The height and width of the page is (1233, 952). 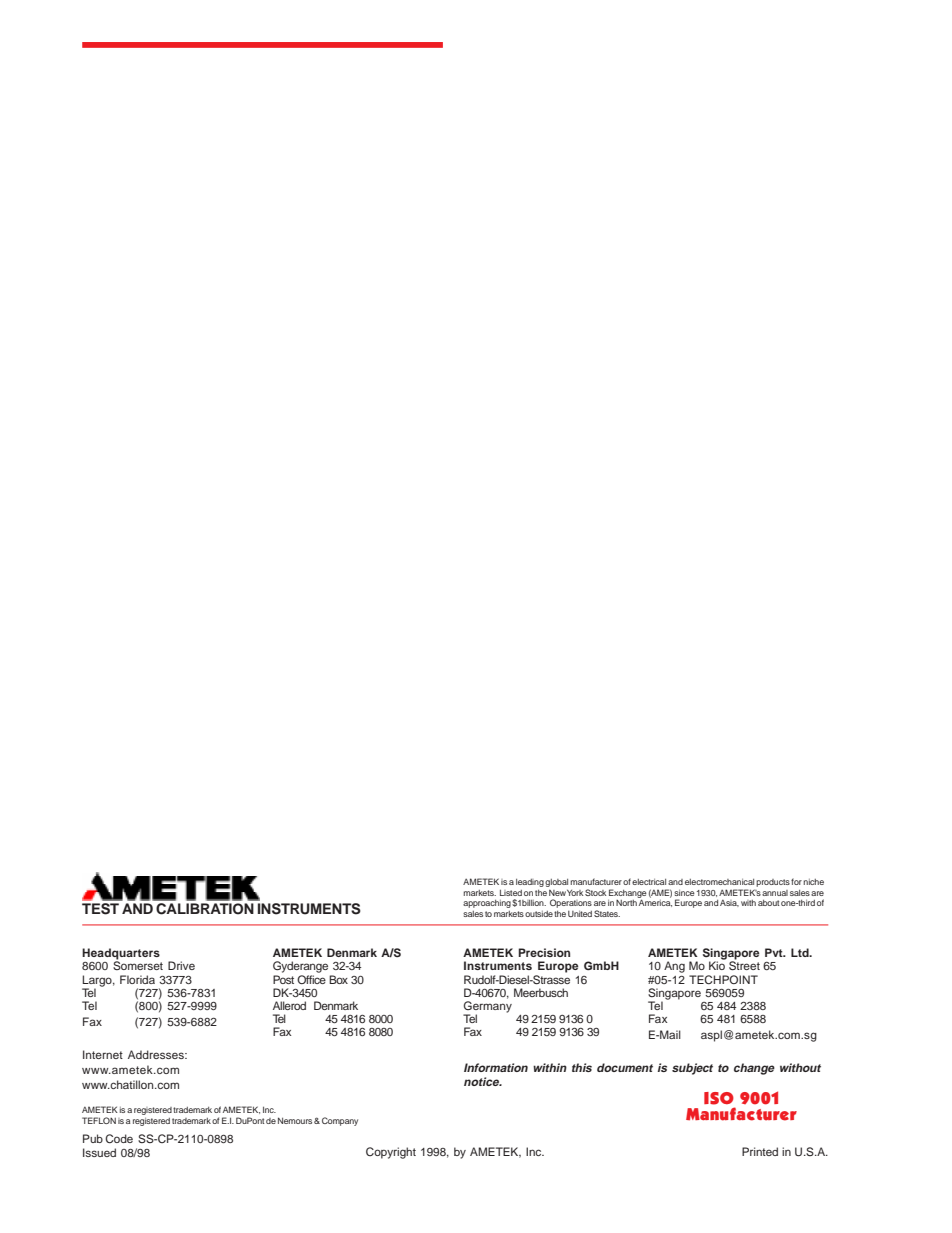 I want to click on Code, so click(x=119, y=1138).
